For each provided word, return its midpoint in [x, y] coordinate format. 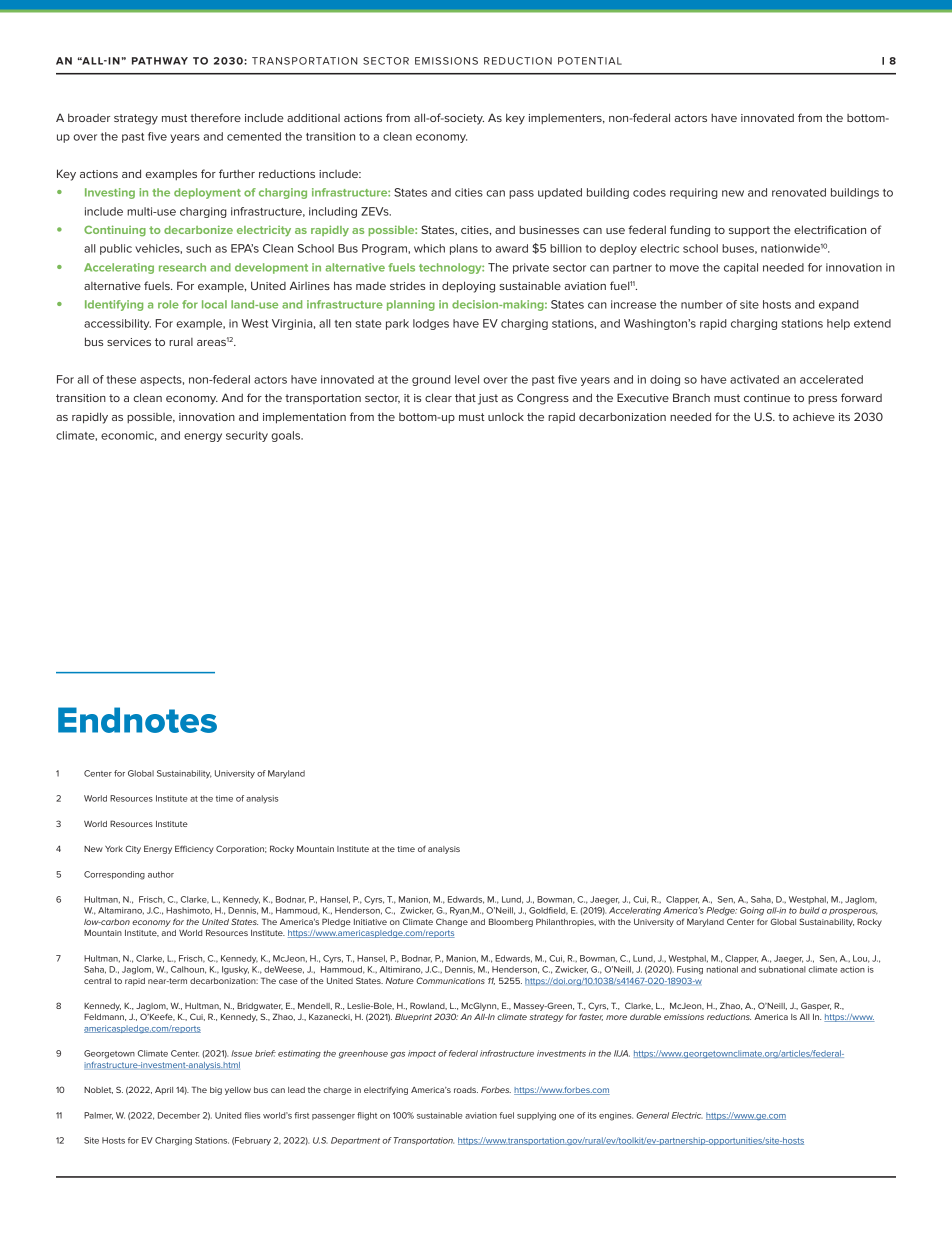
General [652, 1115]
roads [466, 1090]
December [179, 1115]
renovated [799, 192]
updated [560, 193]
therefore [215, 117]
